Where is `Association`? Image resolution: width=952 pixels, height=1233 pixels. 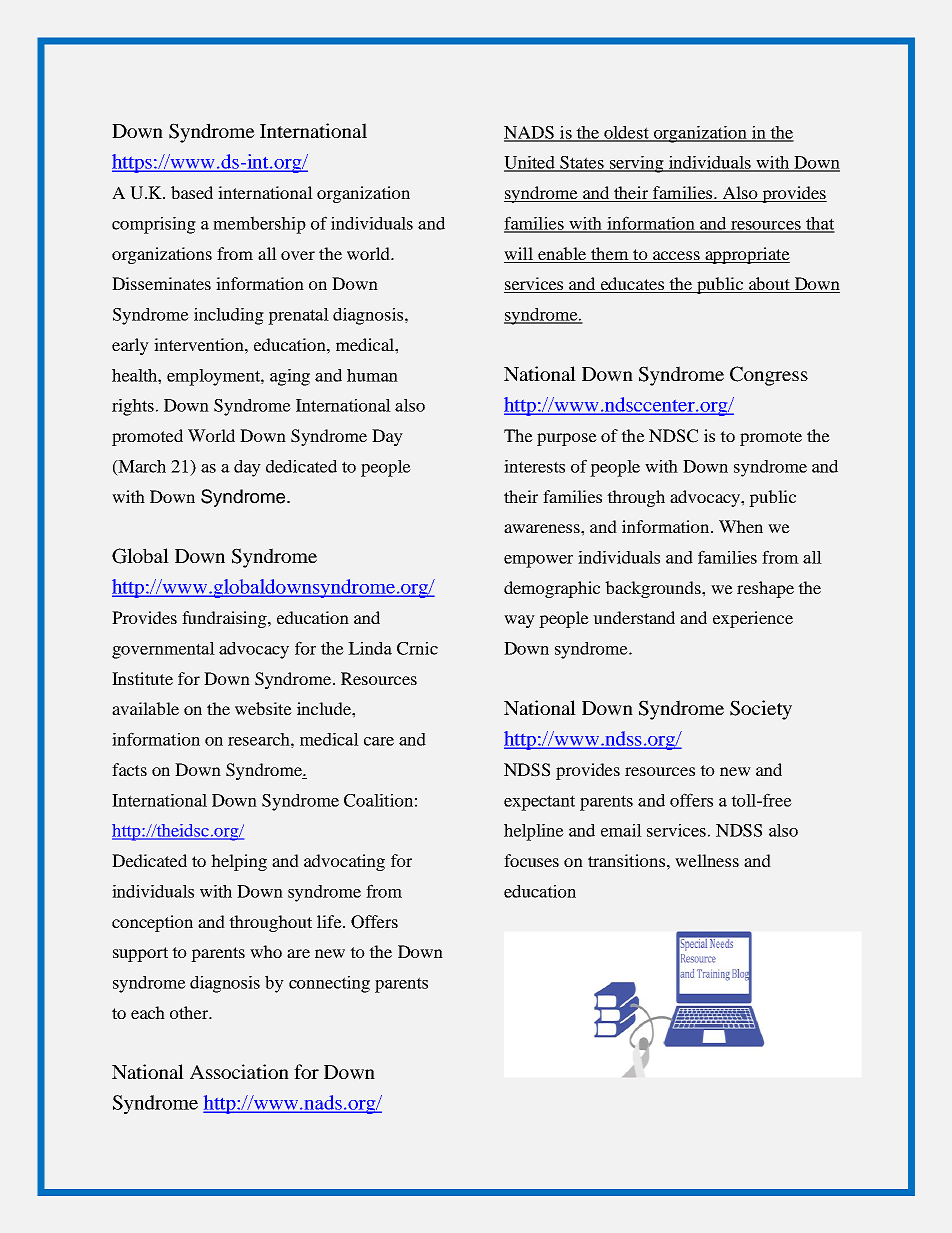
Association is located at coordinates (239, 1071).
